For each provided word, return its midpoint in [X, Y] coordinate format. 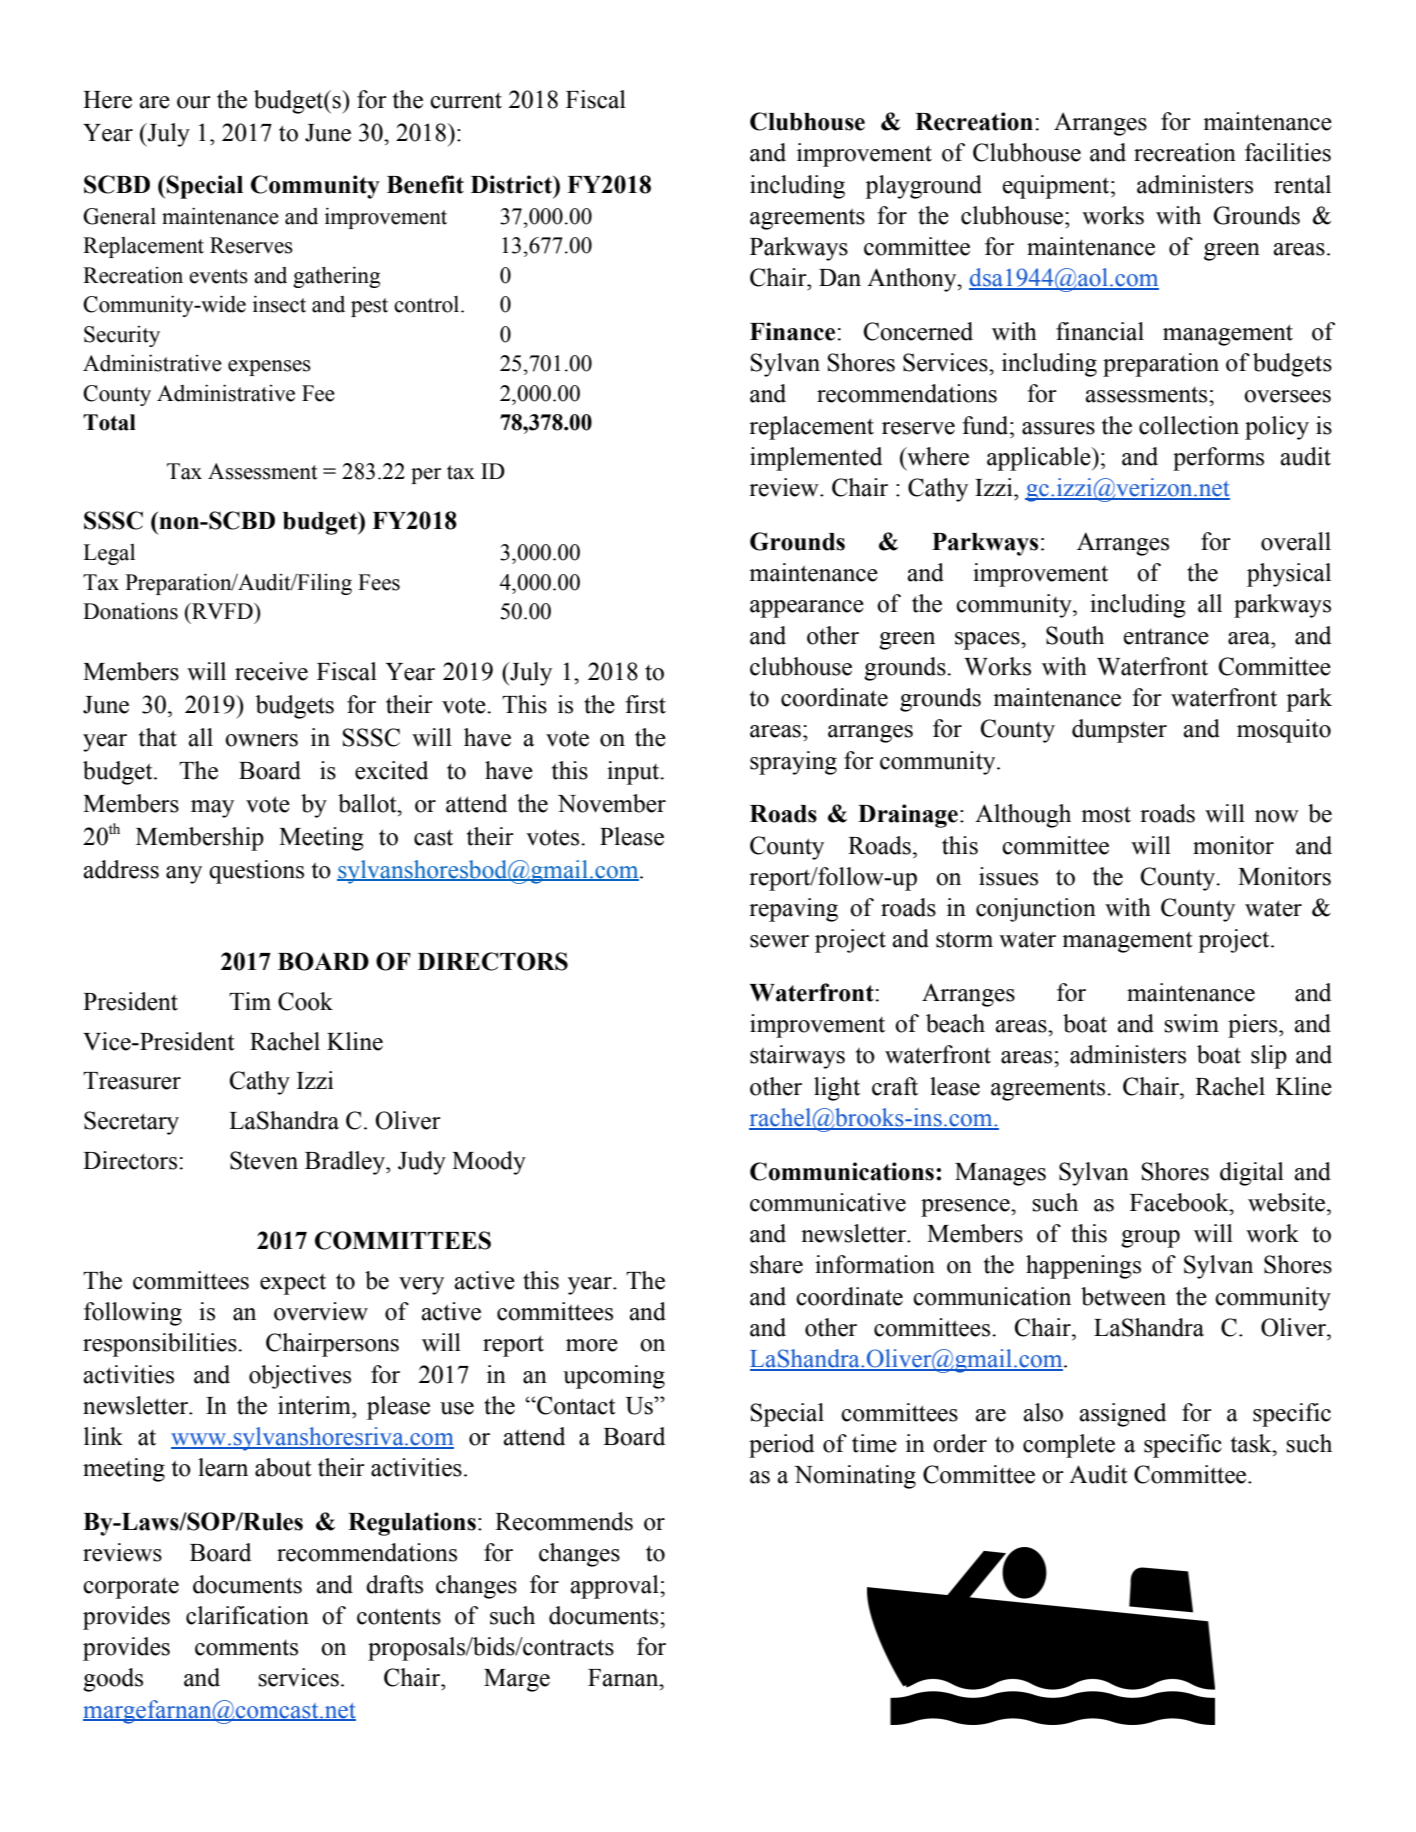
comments [246, 1648]
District [513, 184]
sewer [779, 941]
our [194, 102]
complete [1069, 1446]
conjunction [1036, 910]
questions [256, 872]
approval [615, 1587]
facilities [1288, 152]
